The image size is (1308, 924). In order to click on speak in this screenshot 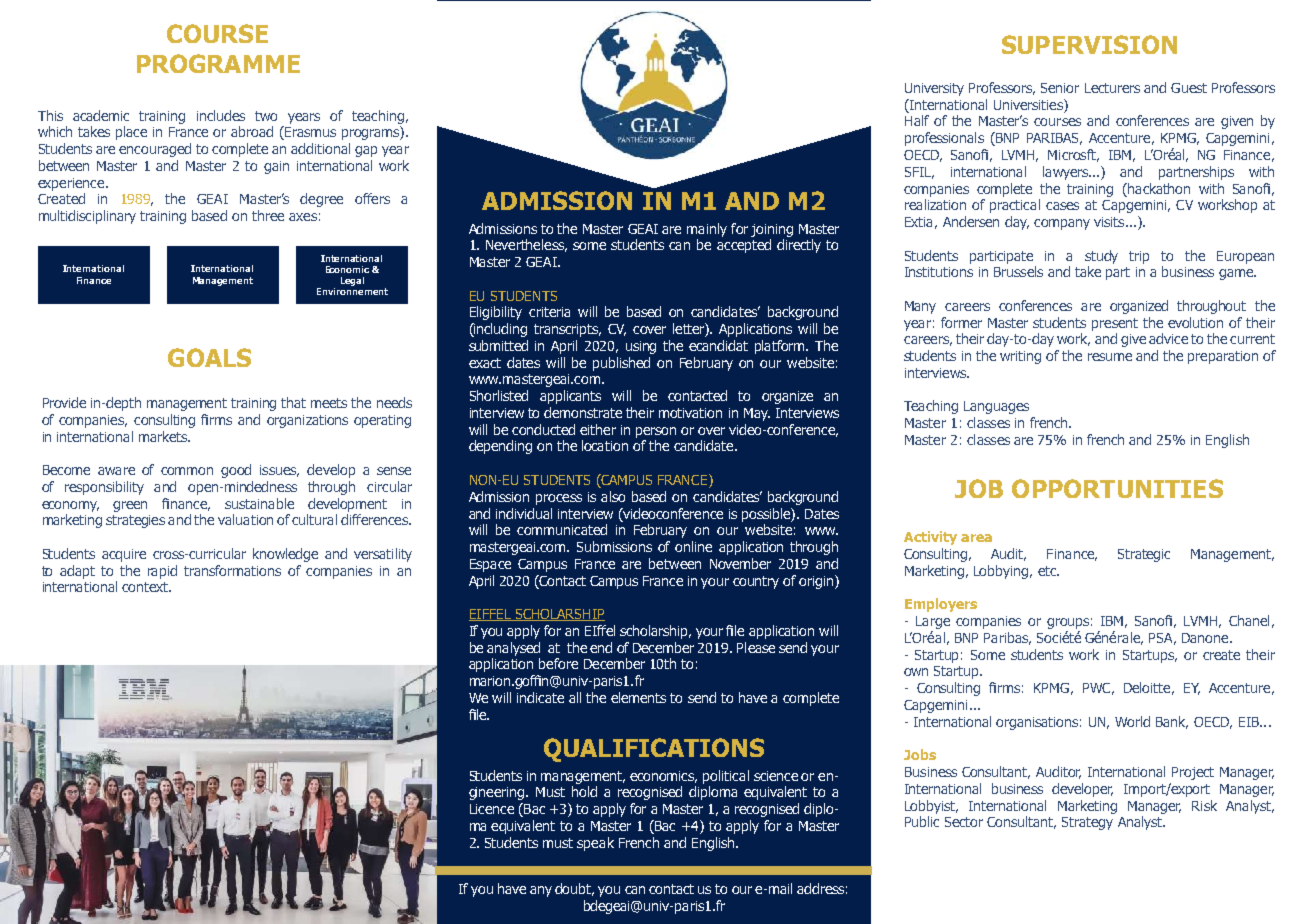, I will do `click(595, 844)`.
